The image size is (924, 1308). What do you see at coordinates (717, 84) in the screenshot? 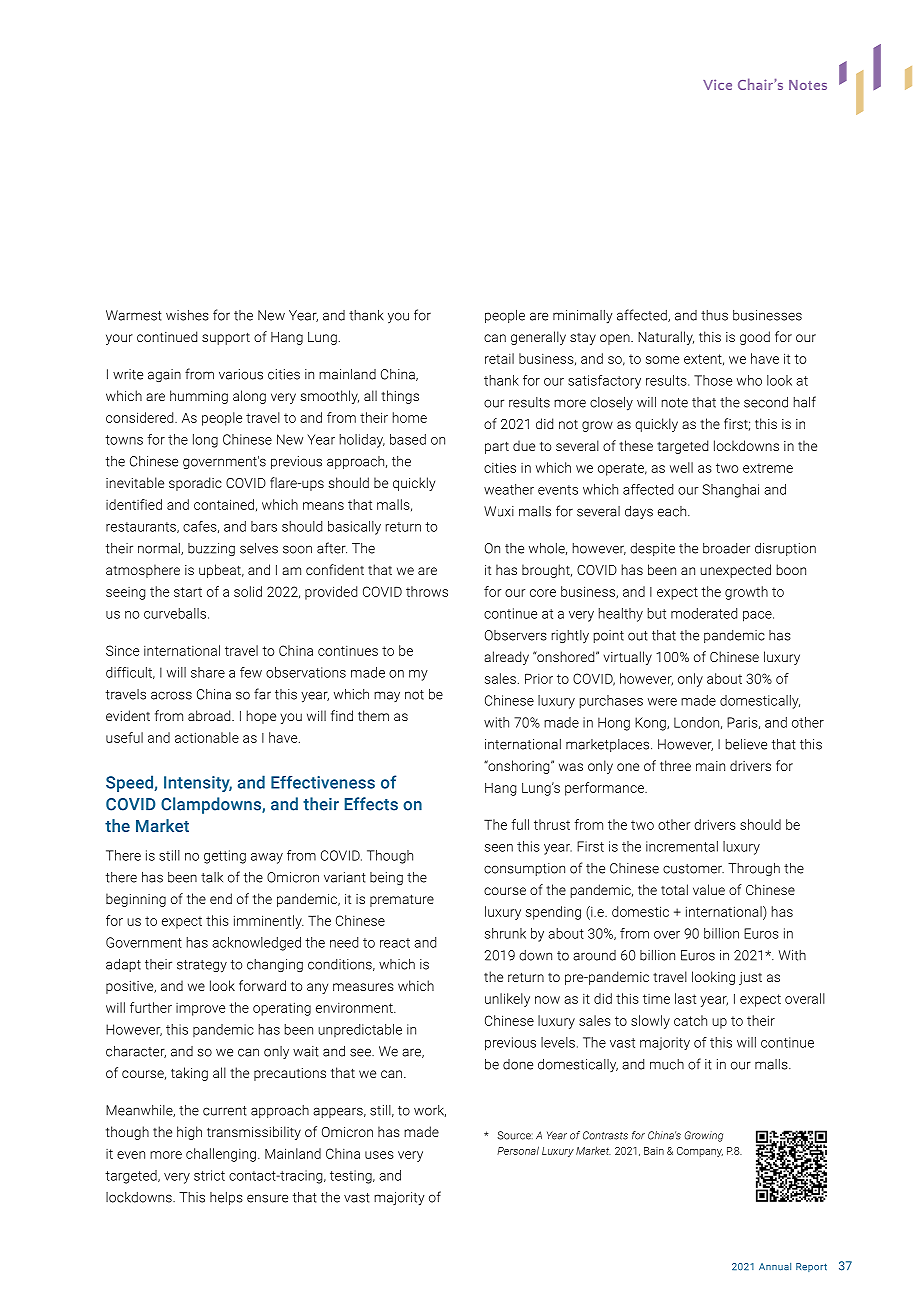
I see `Vice` at bounding box center [717, 84].
